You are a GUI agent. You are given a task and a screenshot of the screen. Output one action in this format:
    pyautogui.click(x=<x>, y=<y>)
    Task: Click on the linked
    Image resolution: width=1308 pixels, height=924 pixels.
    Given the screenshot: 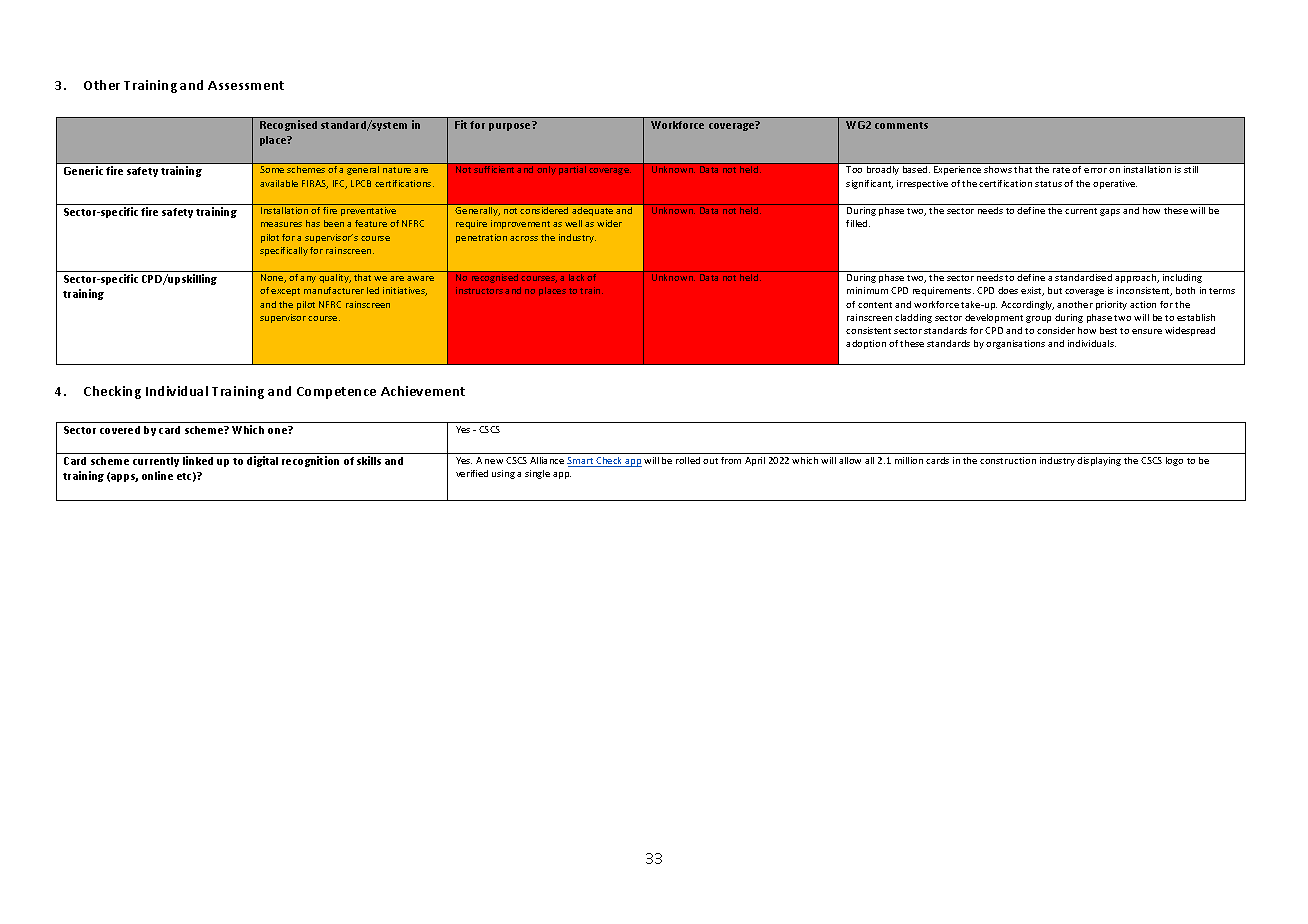 What is the action you would take?
    pyautogui.click(x=198, y=460)
